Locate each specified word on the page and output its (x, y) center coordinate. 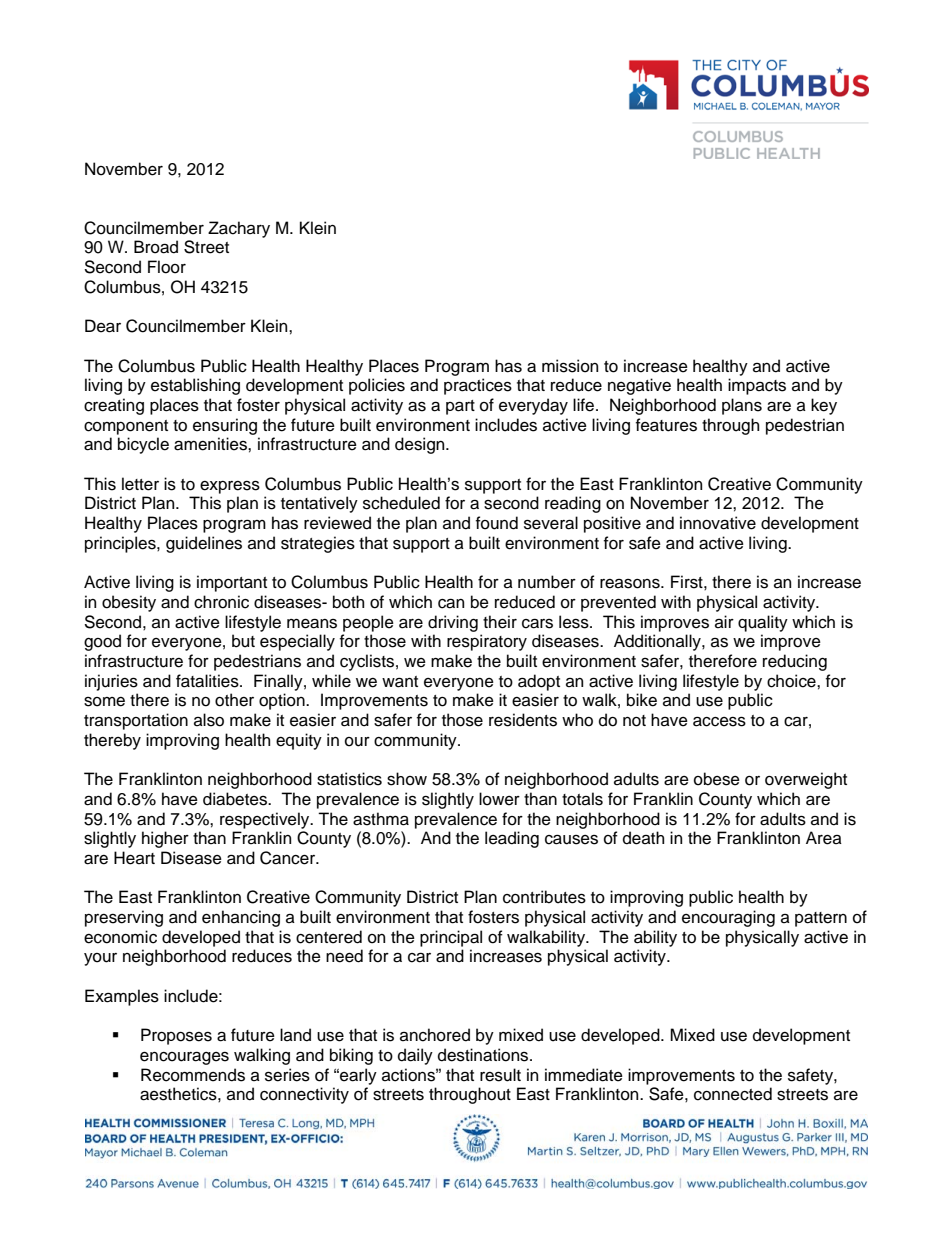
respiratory (487, 642)
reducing (795, 662)
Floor (167, 267)
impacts (757, 386)
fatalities (208, 681)
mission (570, 366)
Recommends (193, 1075)
